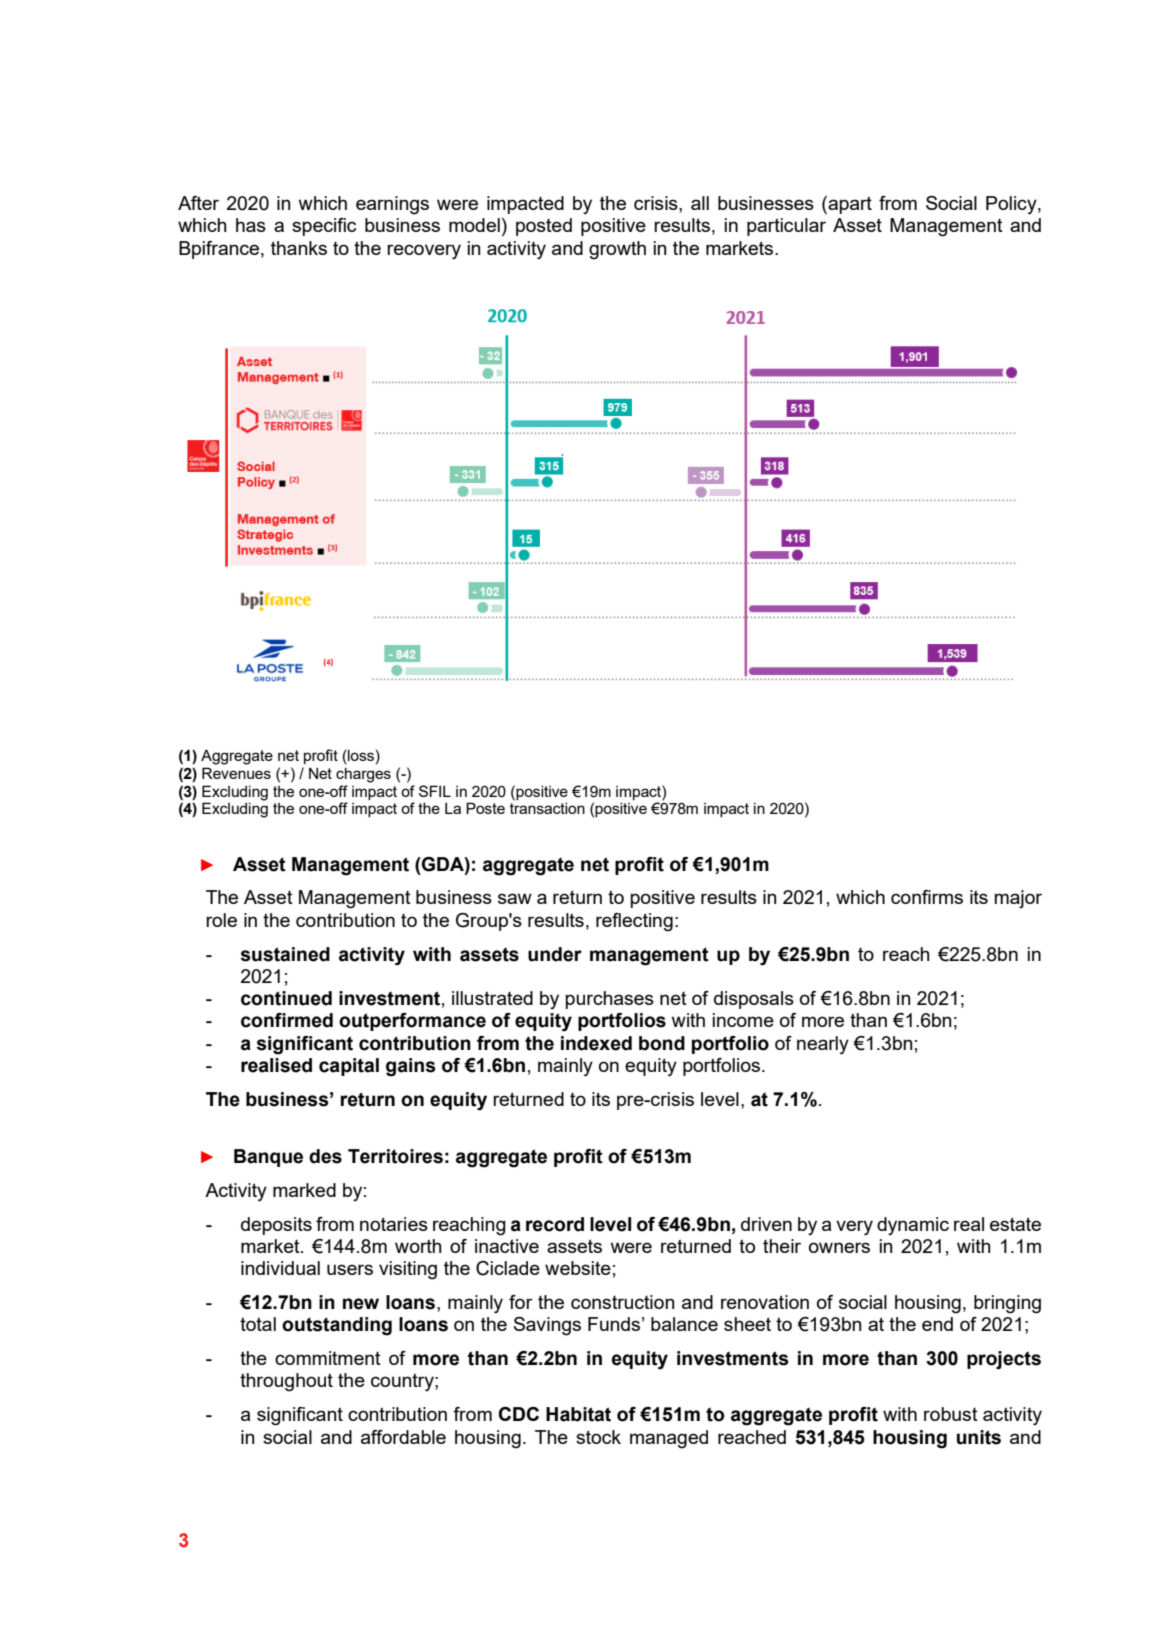 This screenshot has width=1152, height=1629. What do you see at coordinates (786, 227) in the screenshot?
I see `particular` at bounding box center [786, 227].
